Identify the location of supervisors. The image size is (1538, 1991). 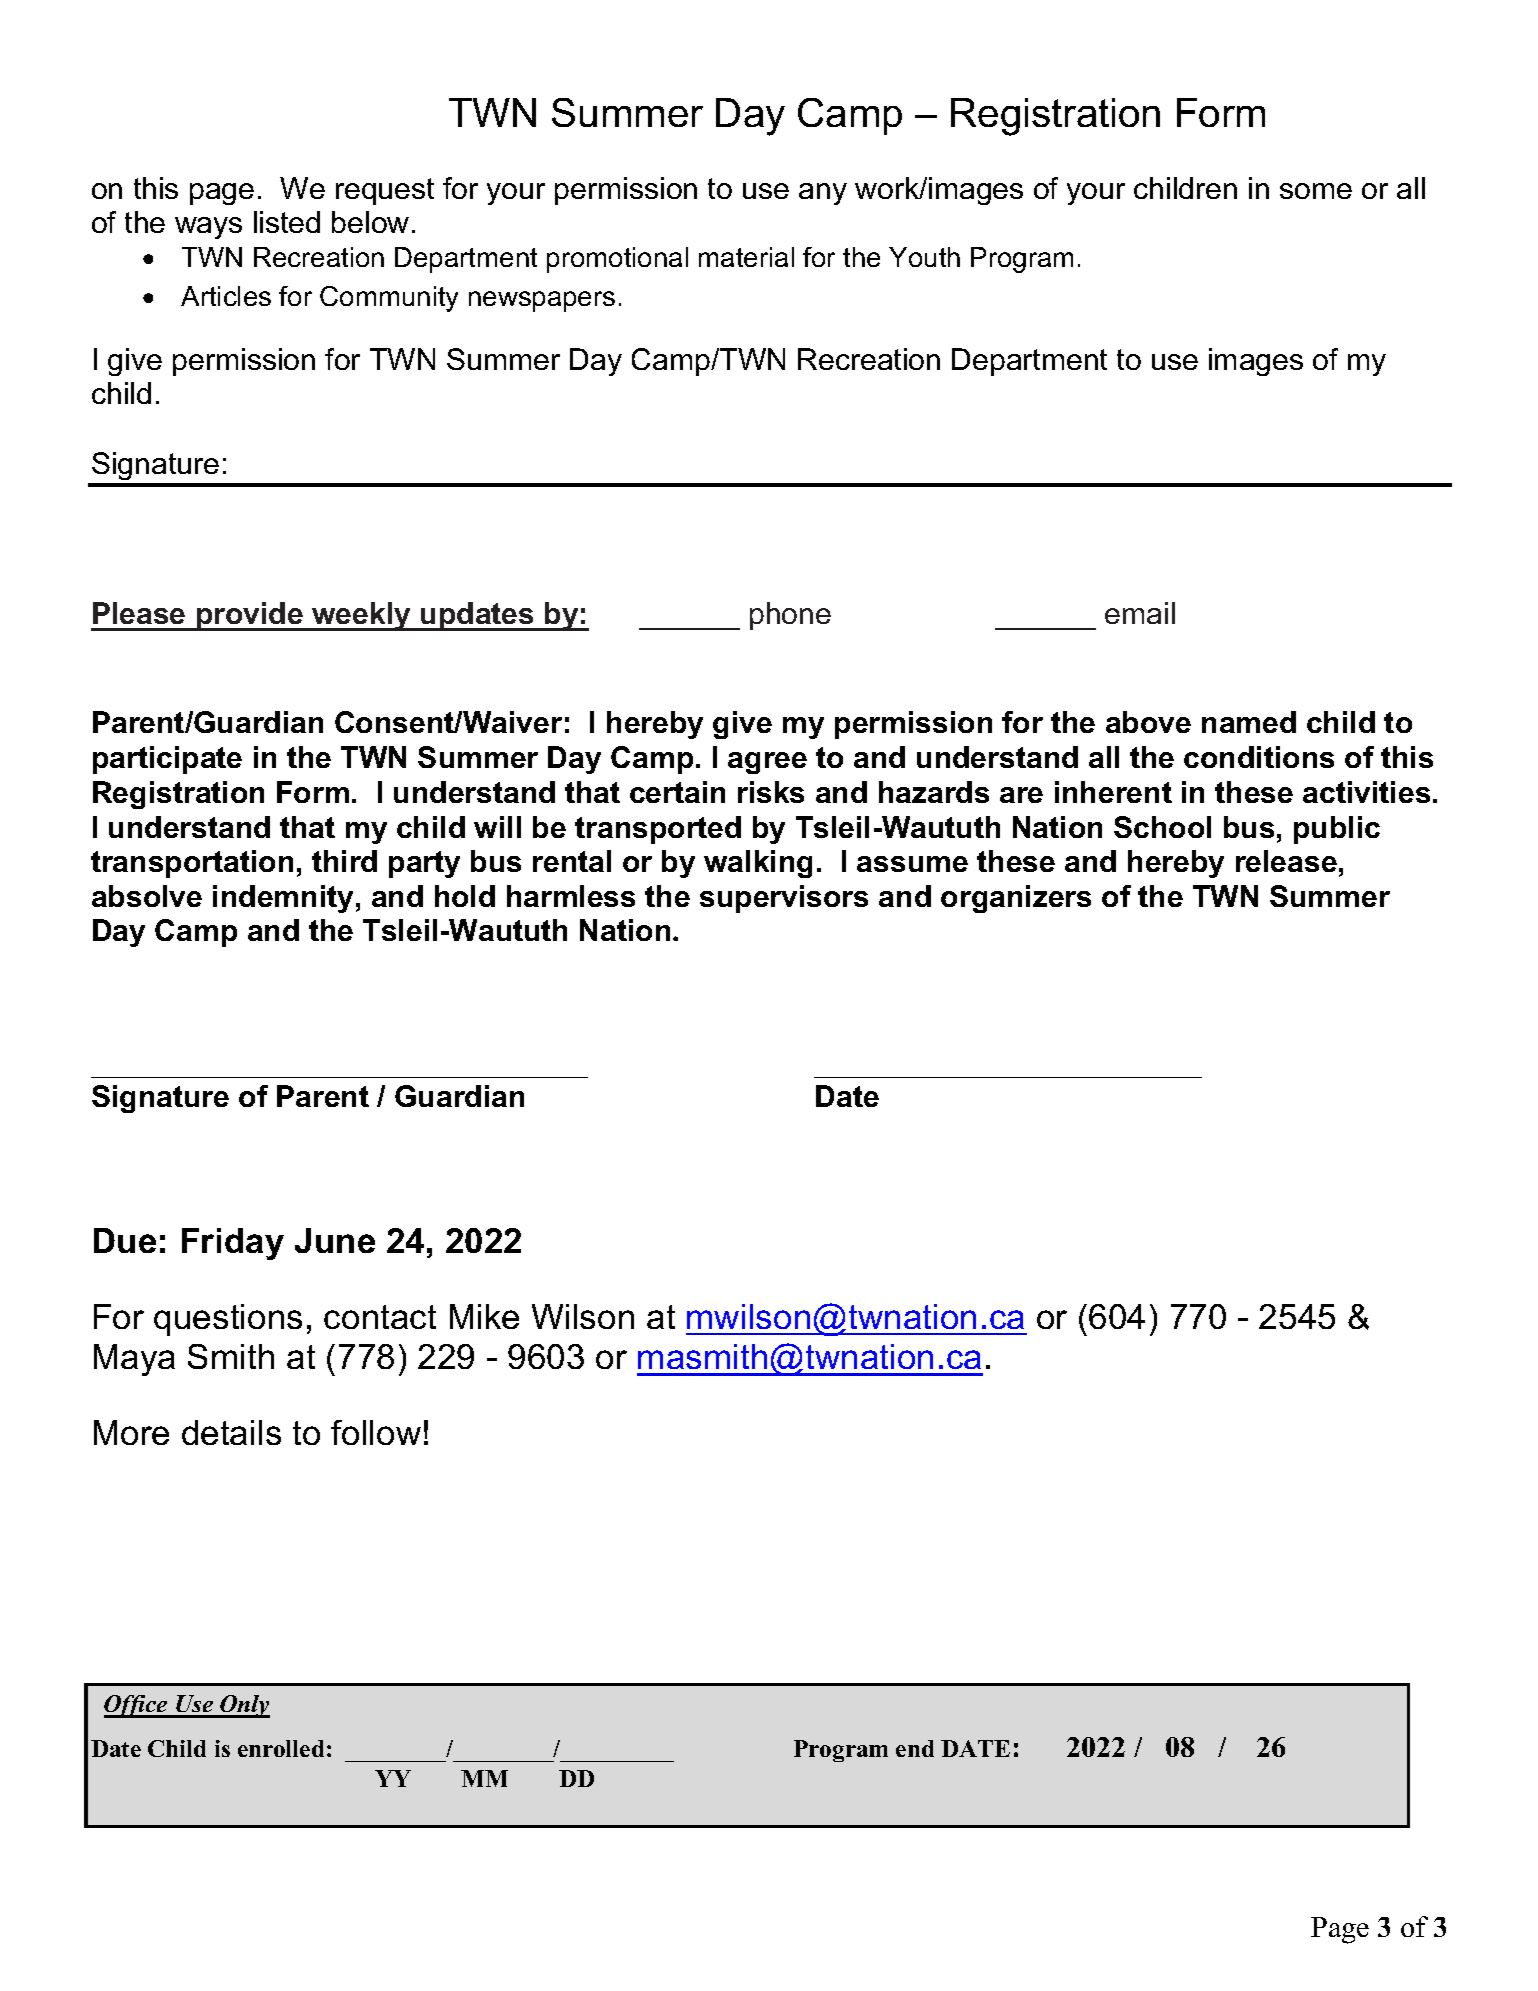
(784, 899).
